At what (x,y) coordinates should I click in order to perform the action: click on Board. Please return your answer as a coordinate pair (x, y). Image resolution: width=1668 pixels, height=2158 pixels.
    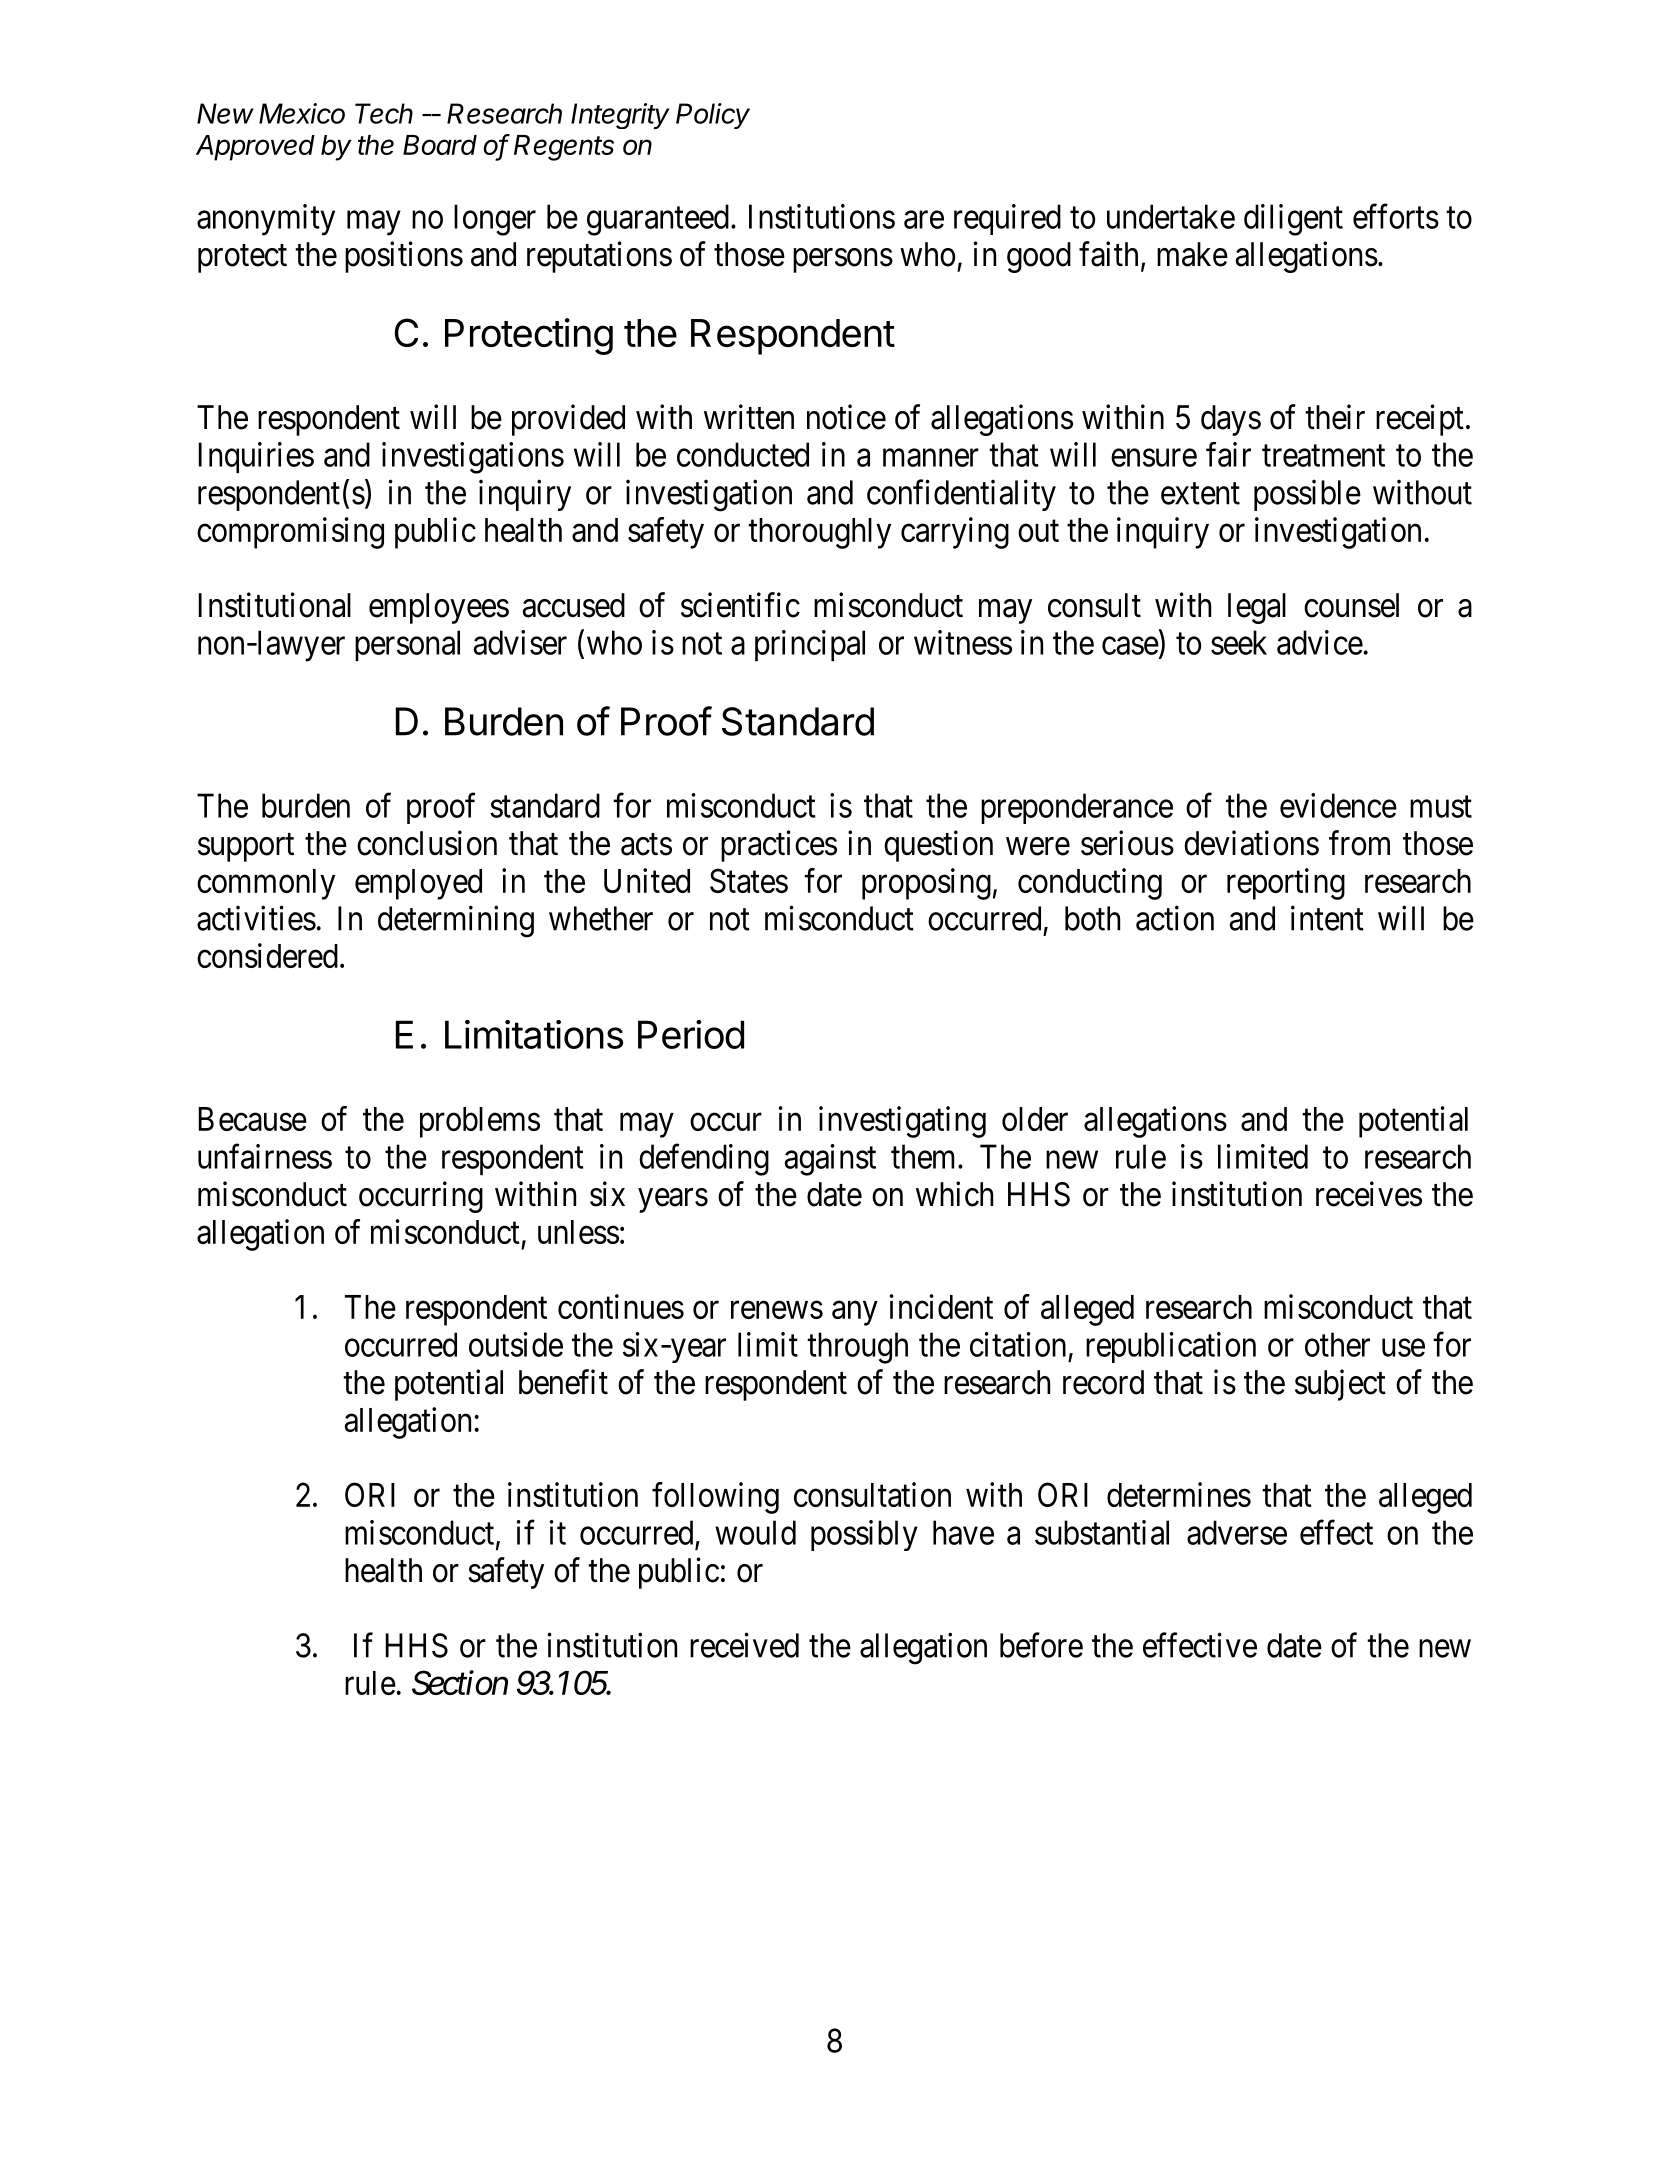
    Looking at the image, I should click on (440, 145).
